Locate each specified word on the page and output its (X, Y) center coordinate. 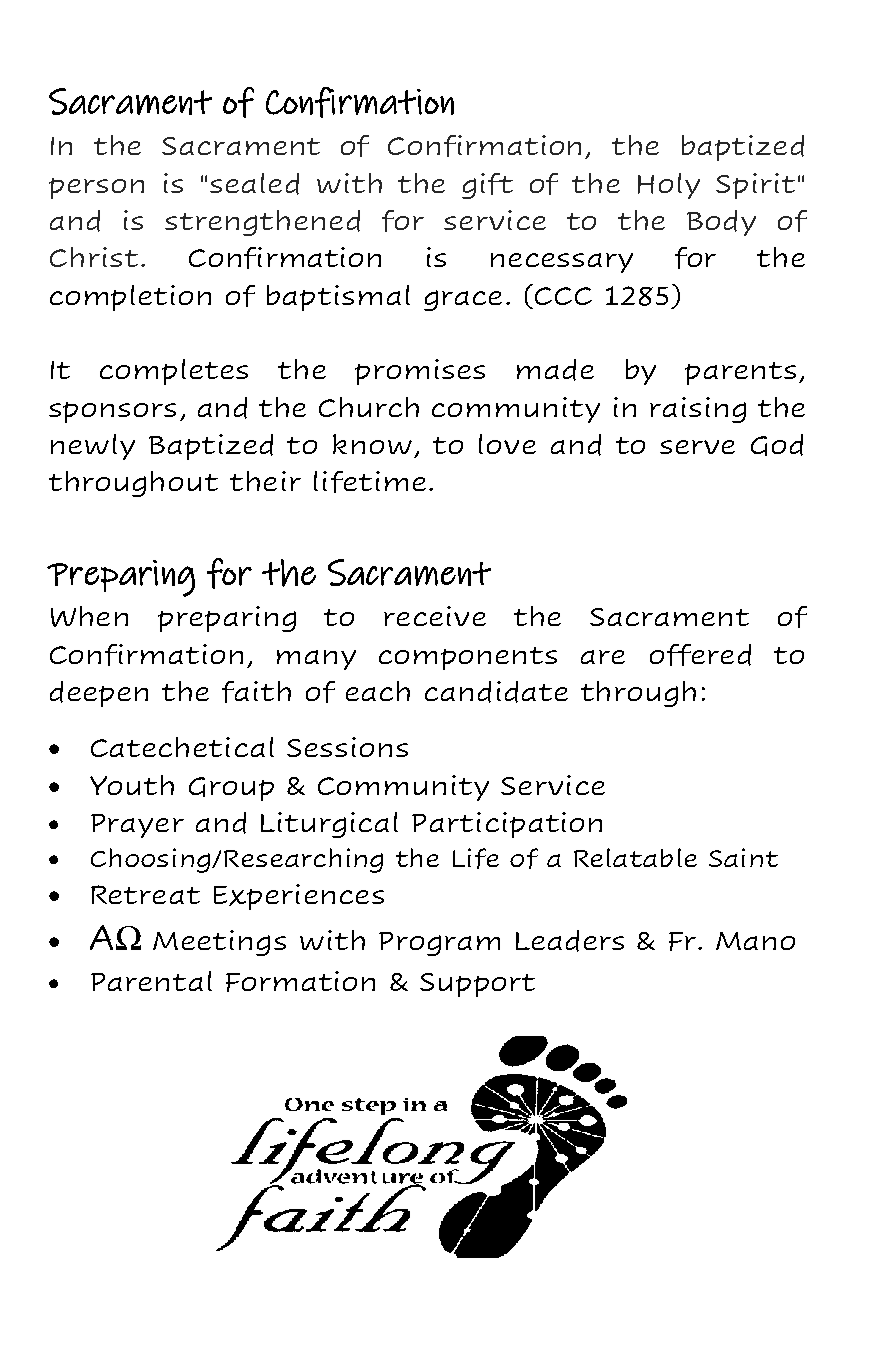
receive (435, 616)
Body (721, 223)
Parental (151, 981)
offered (700, 655)
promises (420, 372)
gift (487, 186)
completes (174, 372)
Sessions (347, 747)
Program (439, 944)
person (96, 188)
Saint (743, 857)
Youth (132, 785)
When (89, 616)
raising (698, 410)
